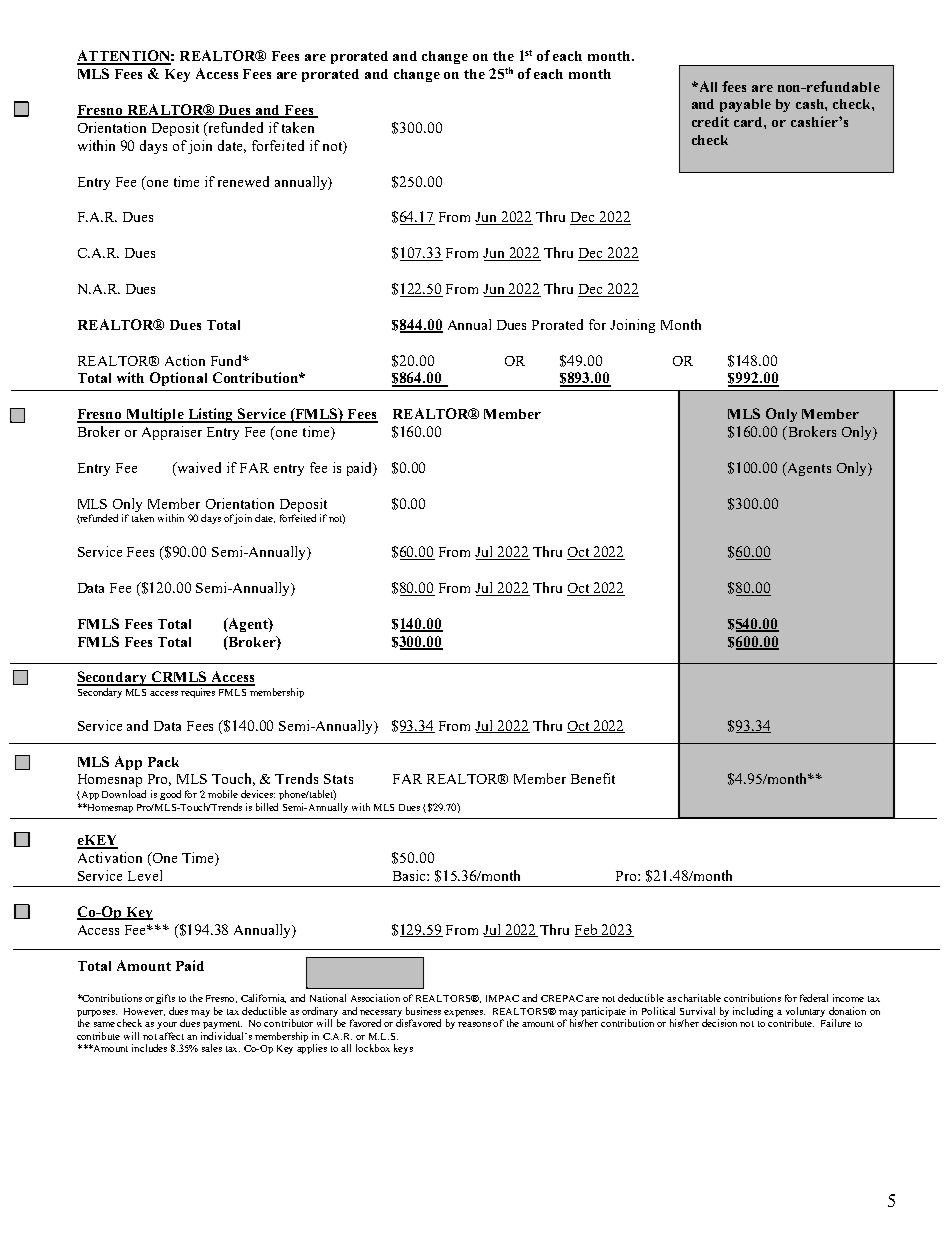  Describe the element at coordinates (710, 121) in the page. I see `credit` at that location.
